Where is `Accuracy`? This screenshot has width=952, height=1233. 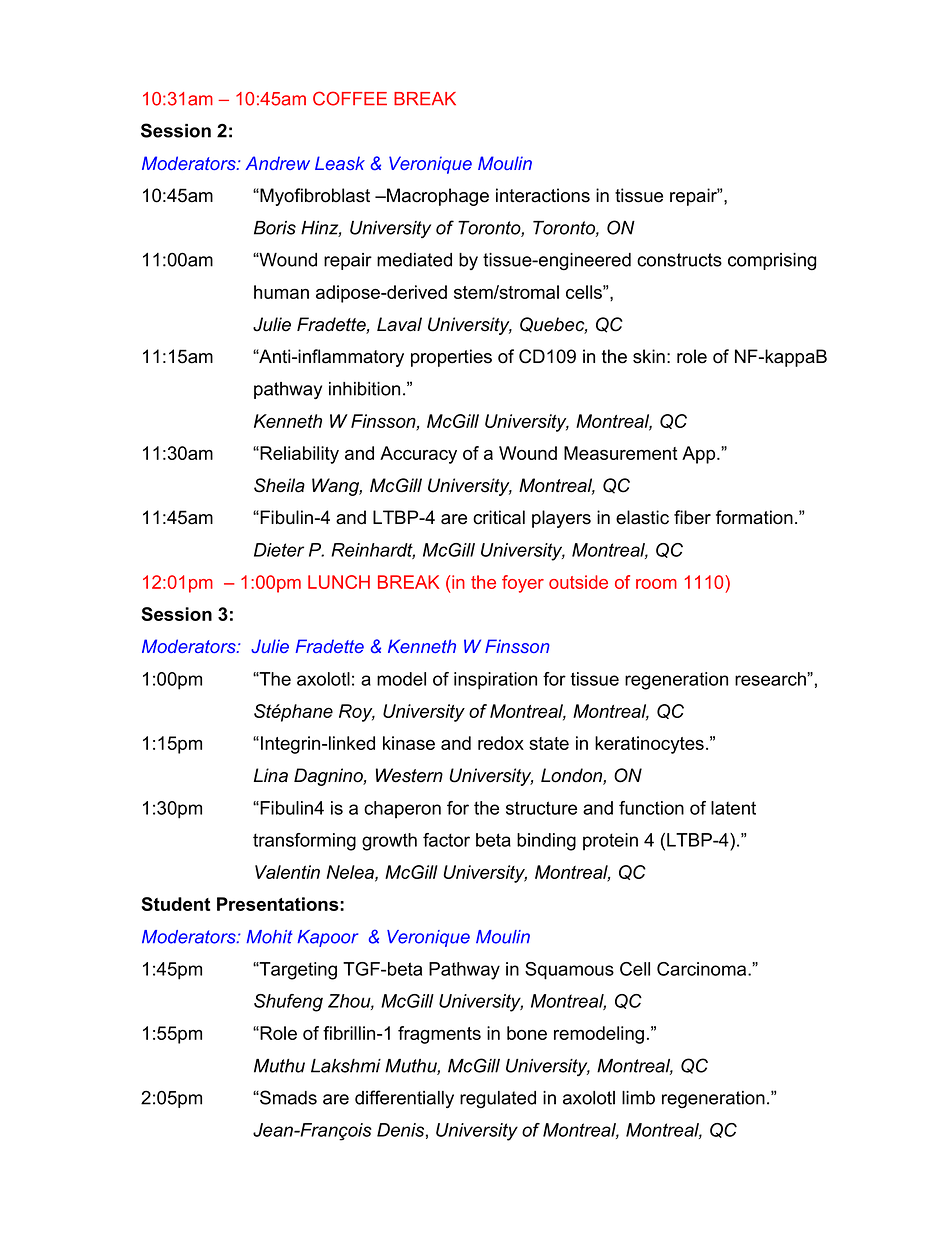
Accuracy is located at coordinates (418, 455).
